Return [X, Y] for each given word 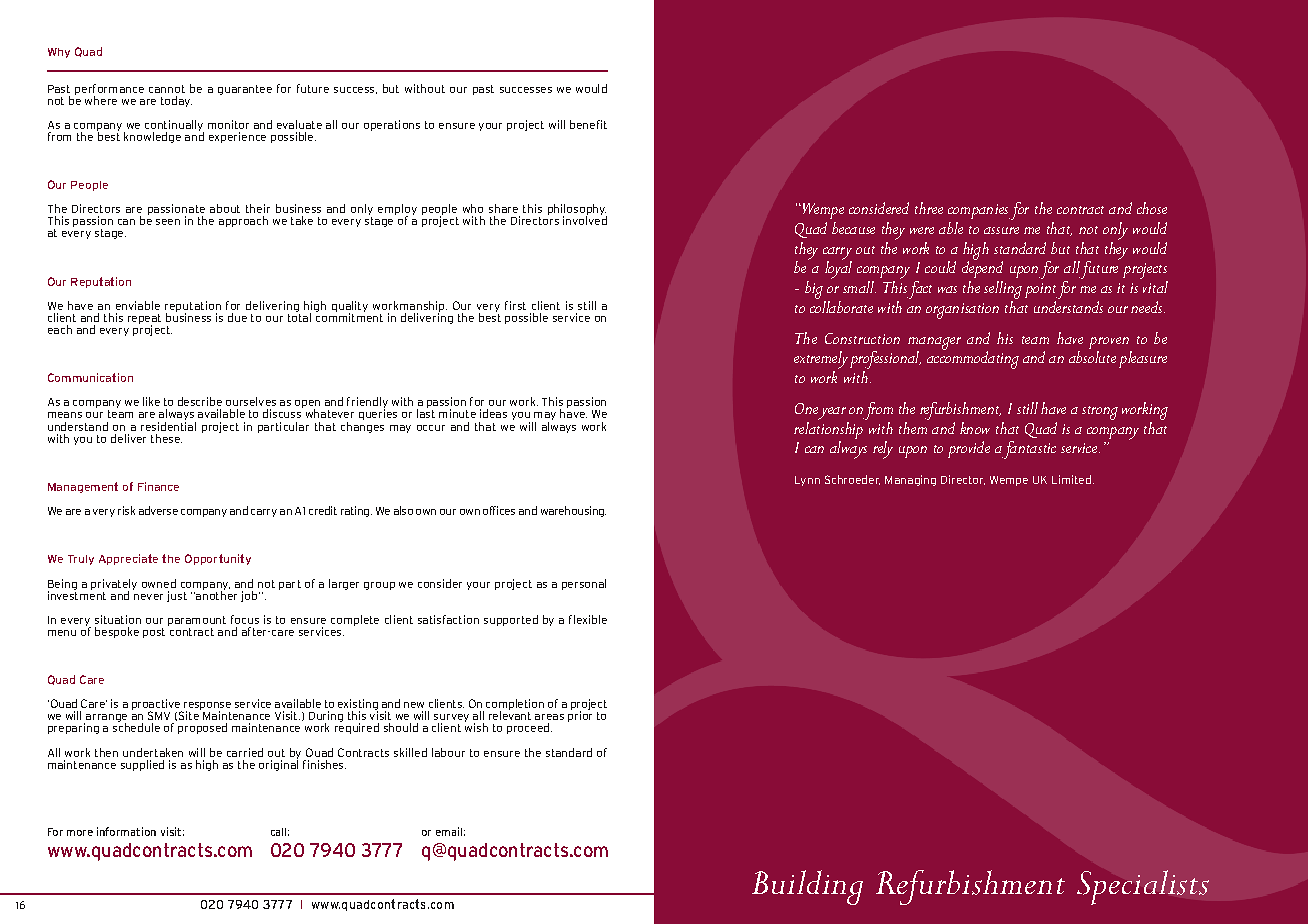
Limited [1071, 479]
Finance [158, 486]
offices [499, 510]
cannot [167, 89]
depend [982, 268]
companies [979, 211]
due [237, 317]
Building [807, 887]
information [126, 831]
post [154, 633]
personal [584, 584]
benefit [588, 124]
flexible [588, 619]
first [515, 305]
